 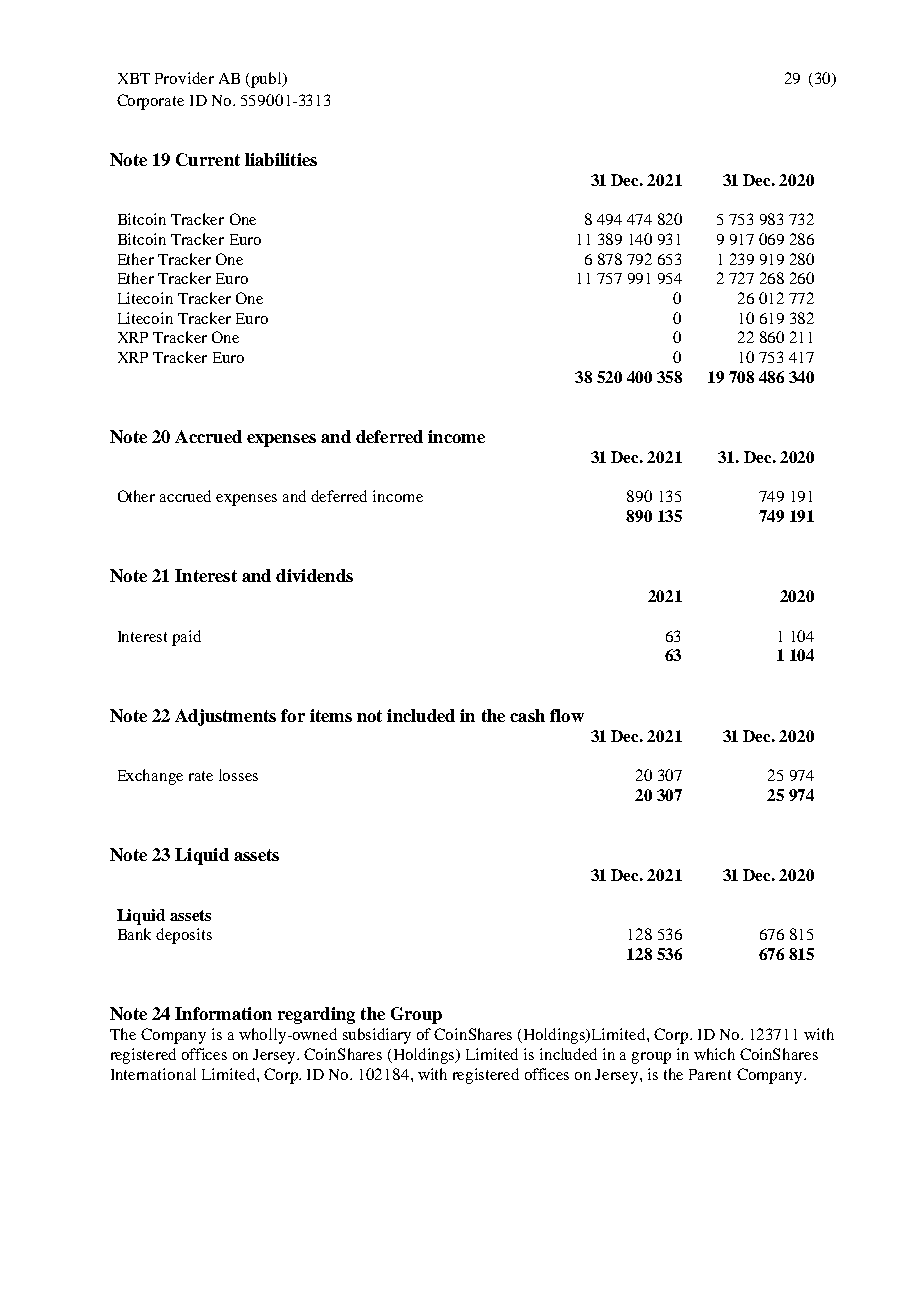 I want to click on flow, so click(x=567, y=715).
